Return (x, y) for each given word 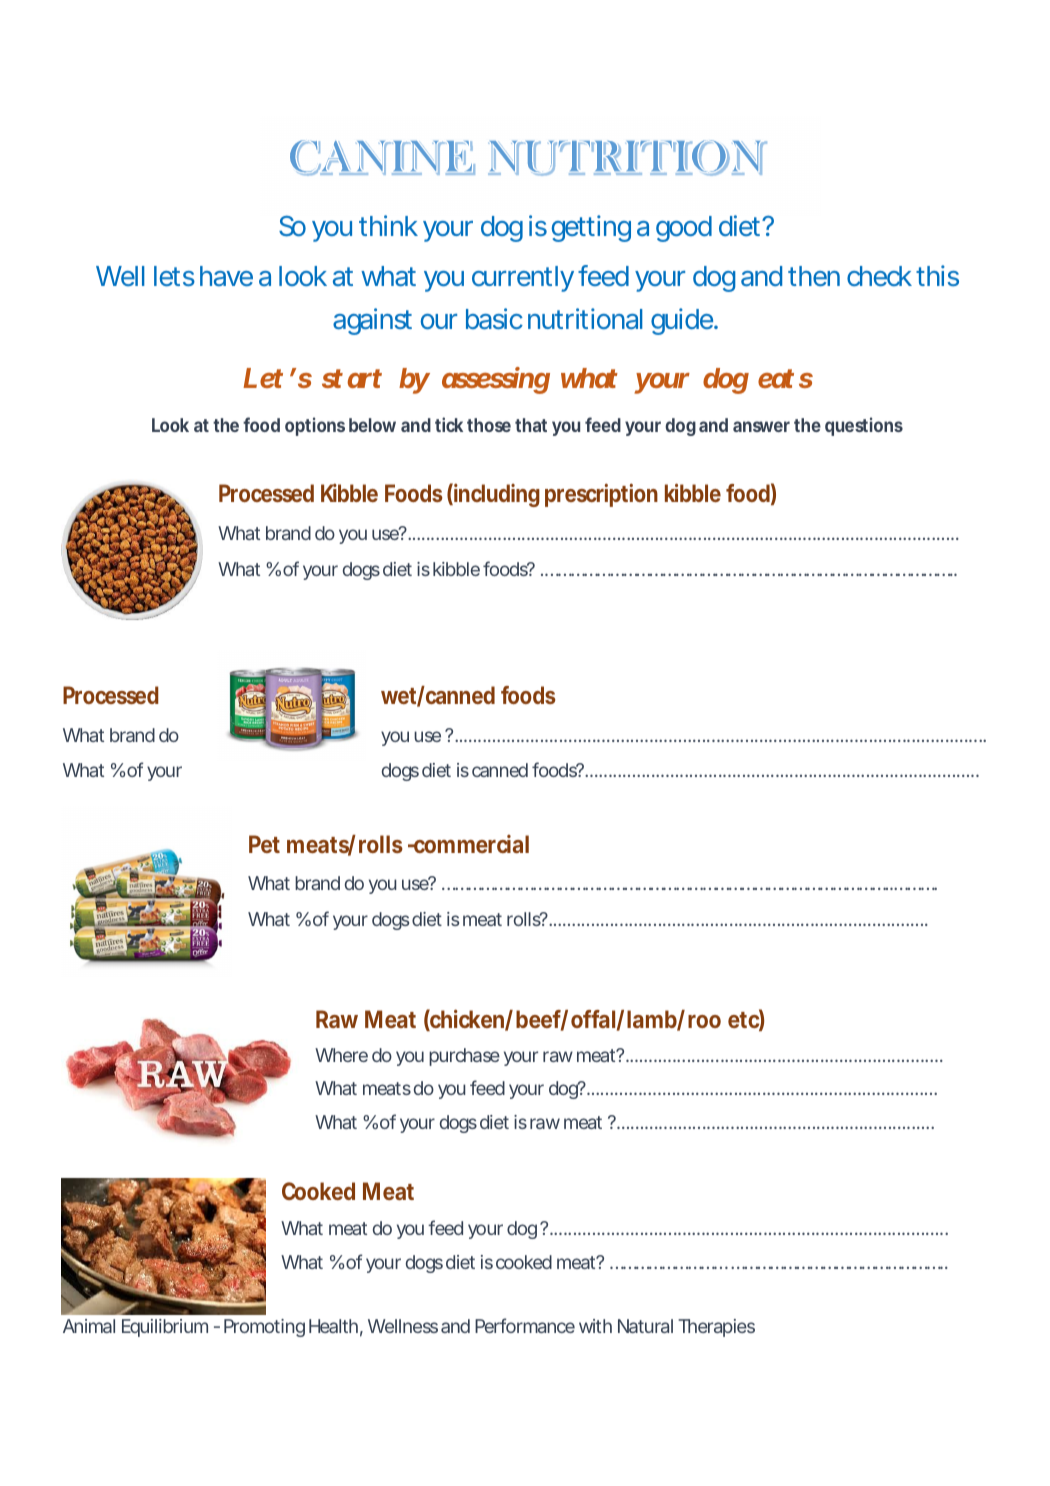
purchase (464, 1057)
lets (174, 276)
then (814, 276)
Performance (525, 1325)
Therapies (716, 1328)
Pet (264, 844)
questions (864, 426)
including (497, 495)
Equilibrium (165, 1328)
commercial (470, 843)
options (315, 426)
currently (523, 279)
